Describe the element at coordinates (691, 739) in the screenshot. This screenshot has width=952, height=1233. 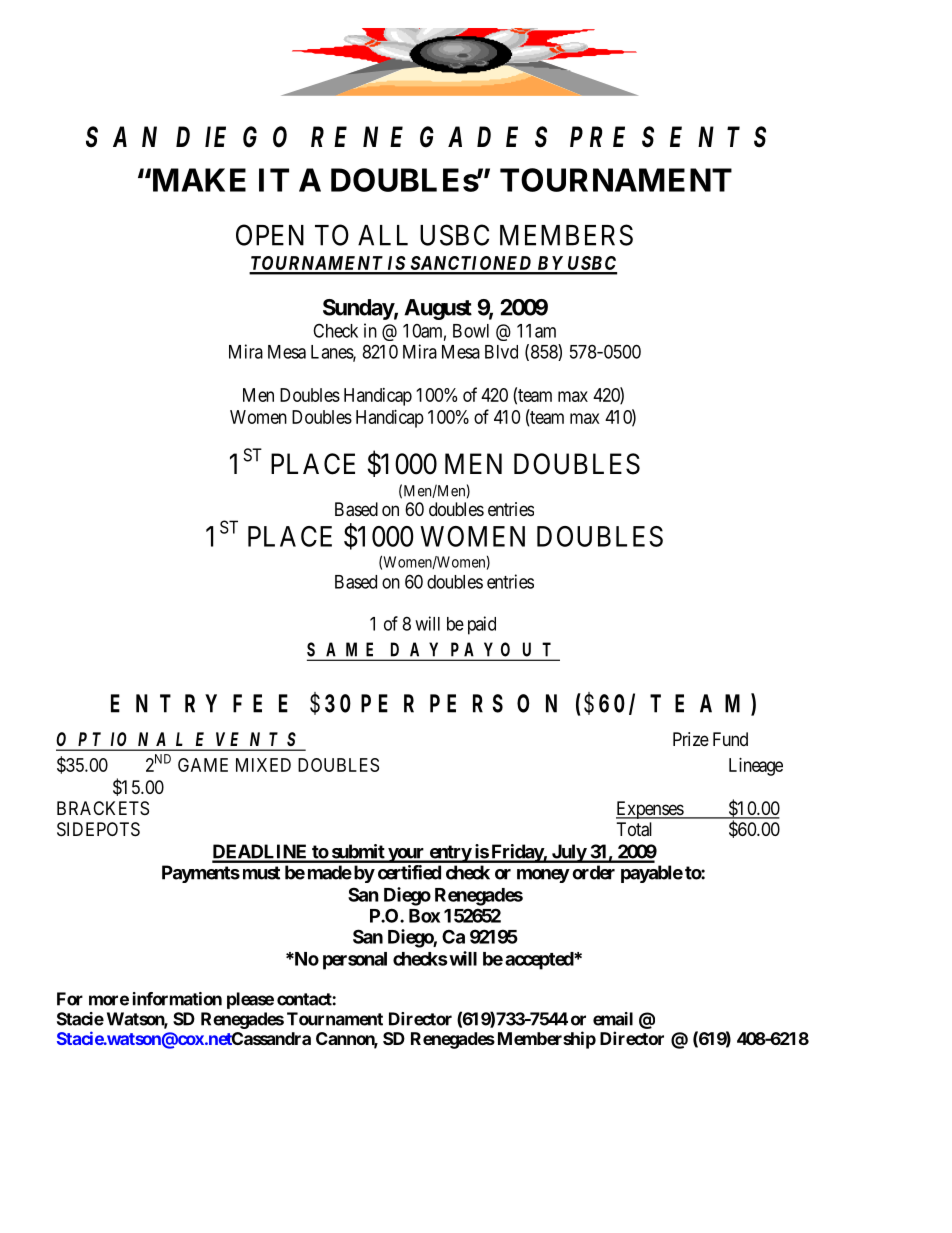
I see `Prize` at that location.
